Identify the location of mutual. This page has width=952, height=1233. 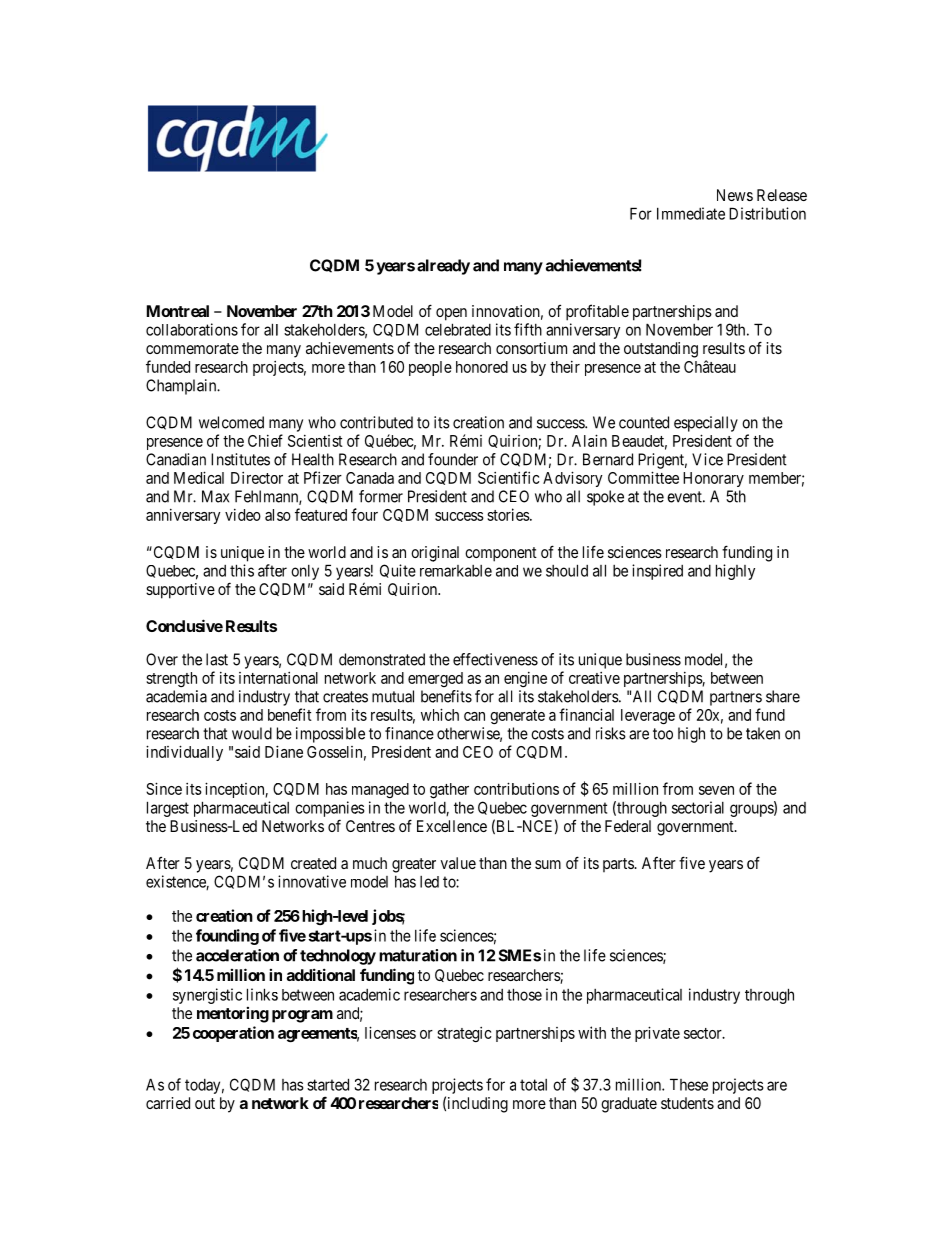
(393, 696).
